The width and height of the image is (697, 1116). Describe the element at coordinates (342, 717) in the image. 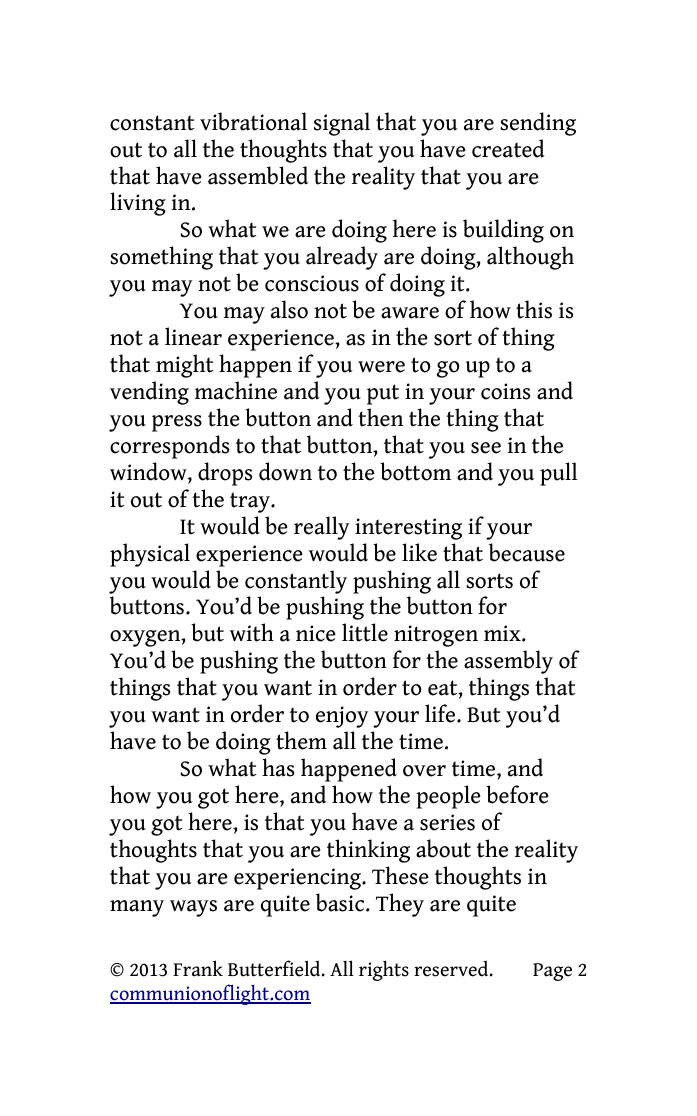

I see `enjoy` at that location.
